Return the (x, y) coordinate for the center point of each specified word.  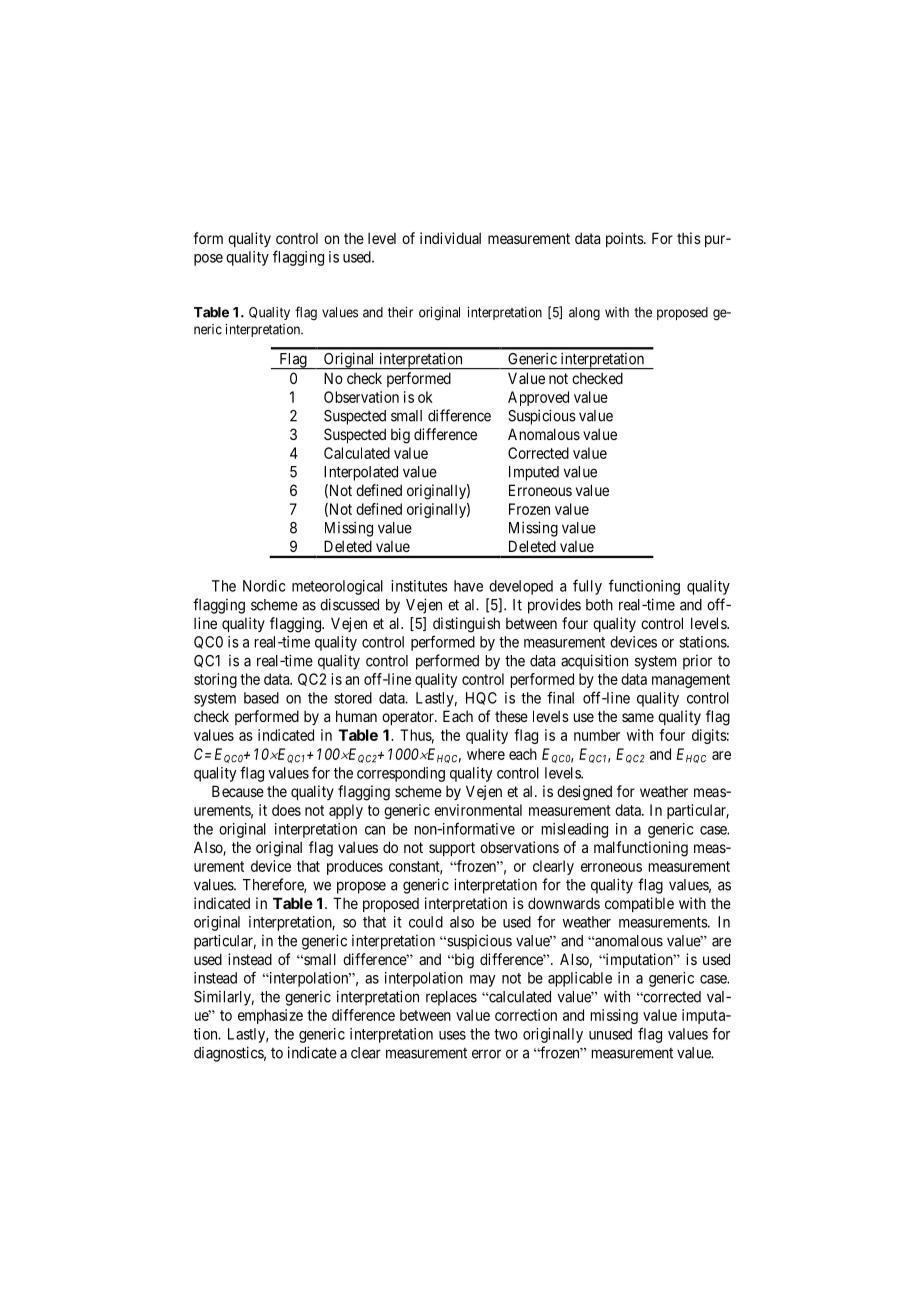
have (468, 586)
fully (587, 587)
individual (450, 238)
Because (238, 791)
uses (452, 1035)
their (400, 312)
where (486, 754)
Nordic (264, 586)
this (689, 238)
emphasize (270, 1016)
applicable (580, 979)
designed (584, 793)
